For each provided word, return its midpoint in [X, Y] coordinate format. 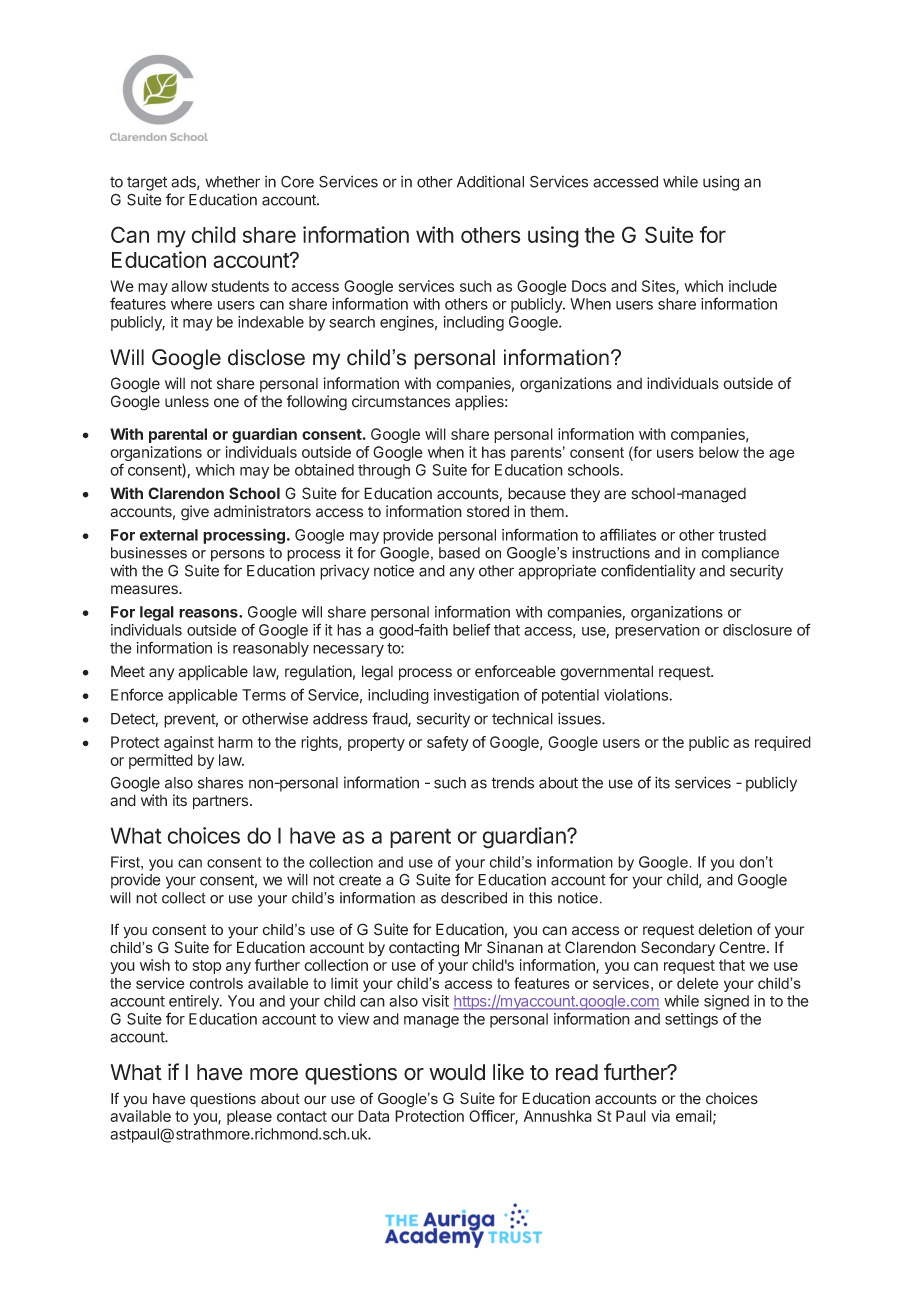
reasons [209, 613]
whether [232, 182]
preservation [657, 631]
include [753, 286]
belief [472, 629]
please [249, 1117]
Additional [490, 181]
